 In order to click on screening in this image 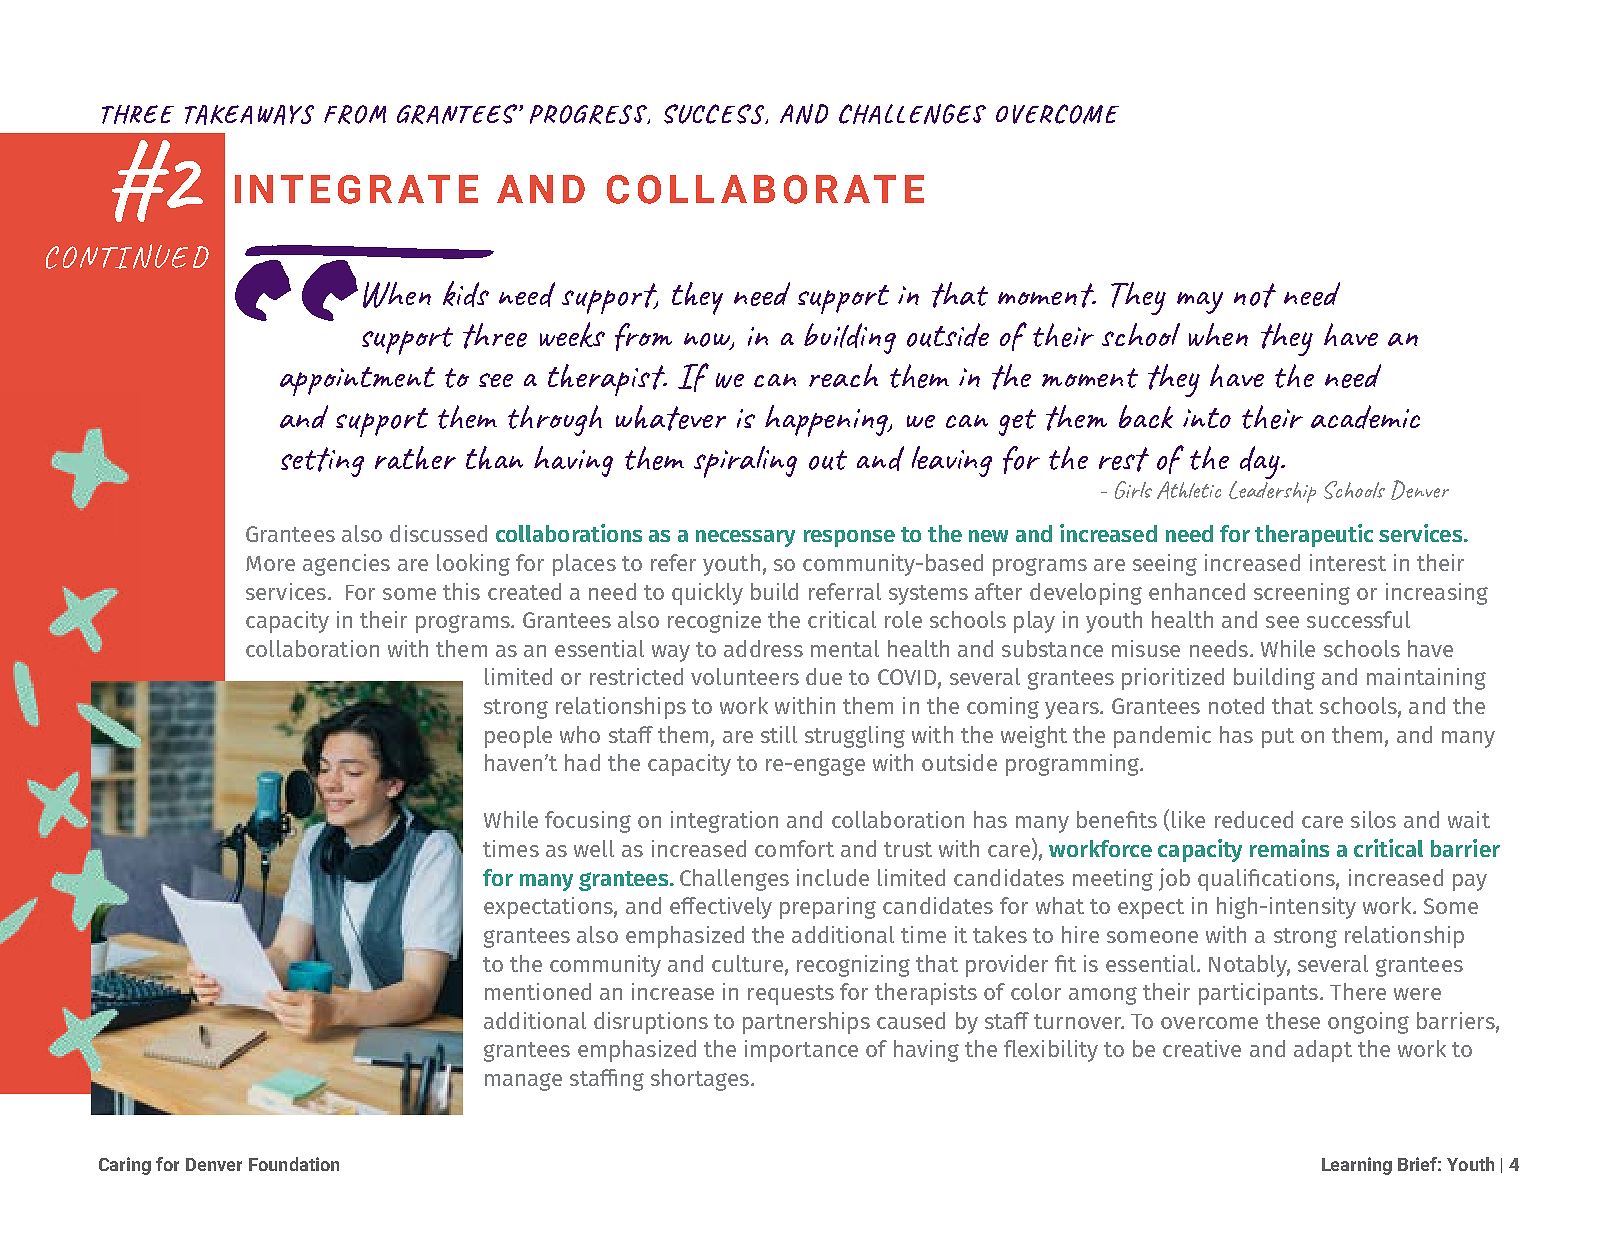, I will do `click(1302, 594)`.
